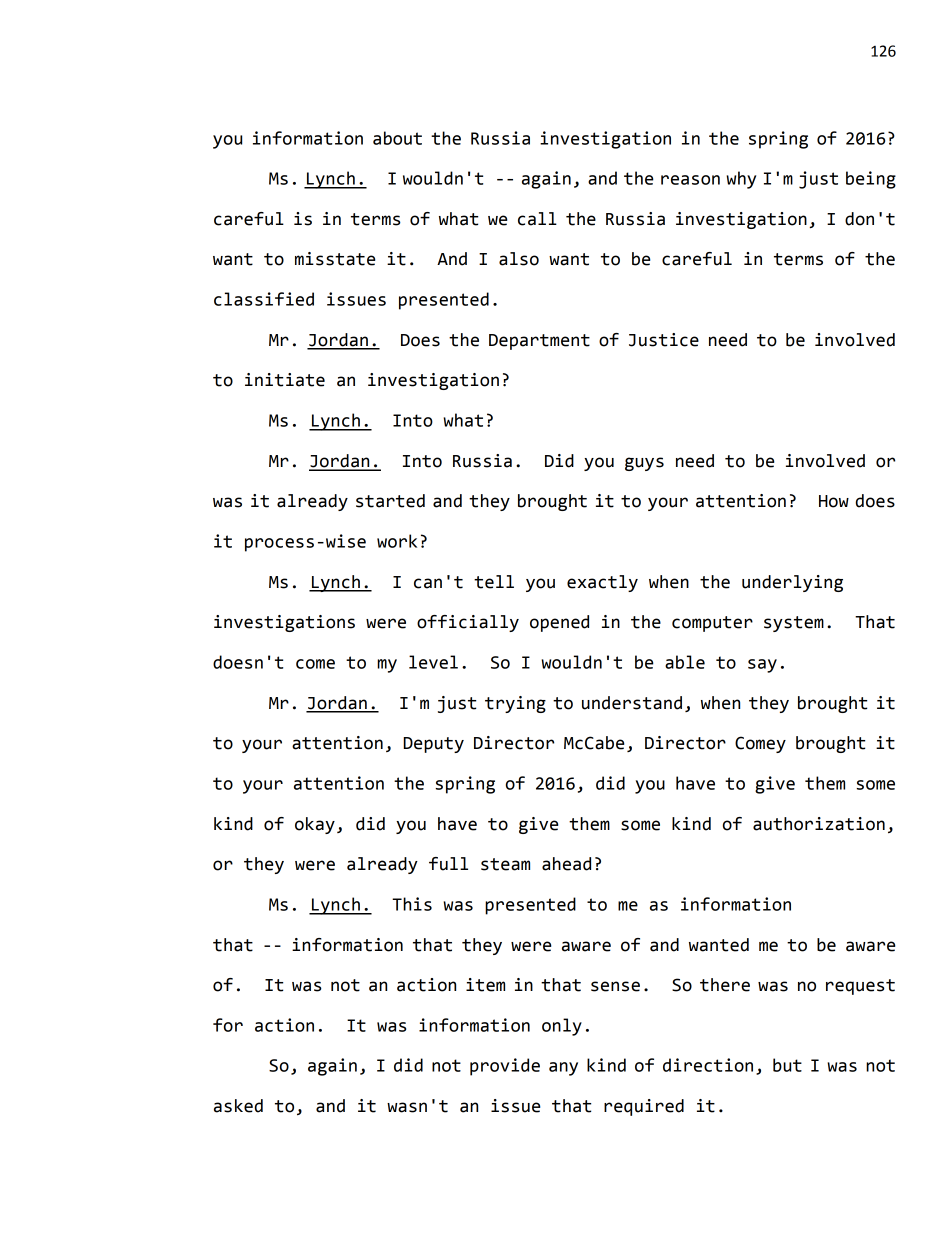 This document has width=952, height=1233. Describe the element at coordinates (238, 1106) in the document. I see `asked` at that location.
